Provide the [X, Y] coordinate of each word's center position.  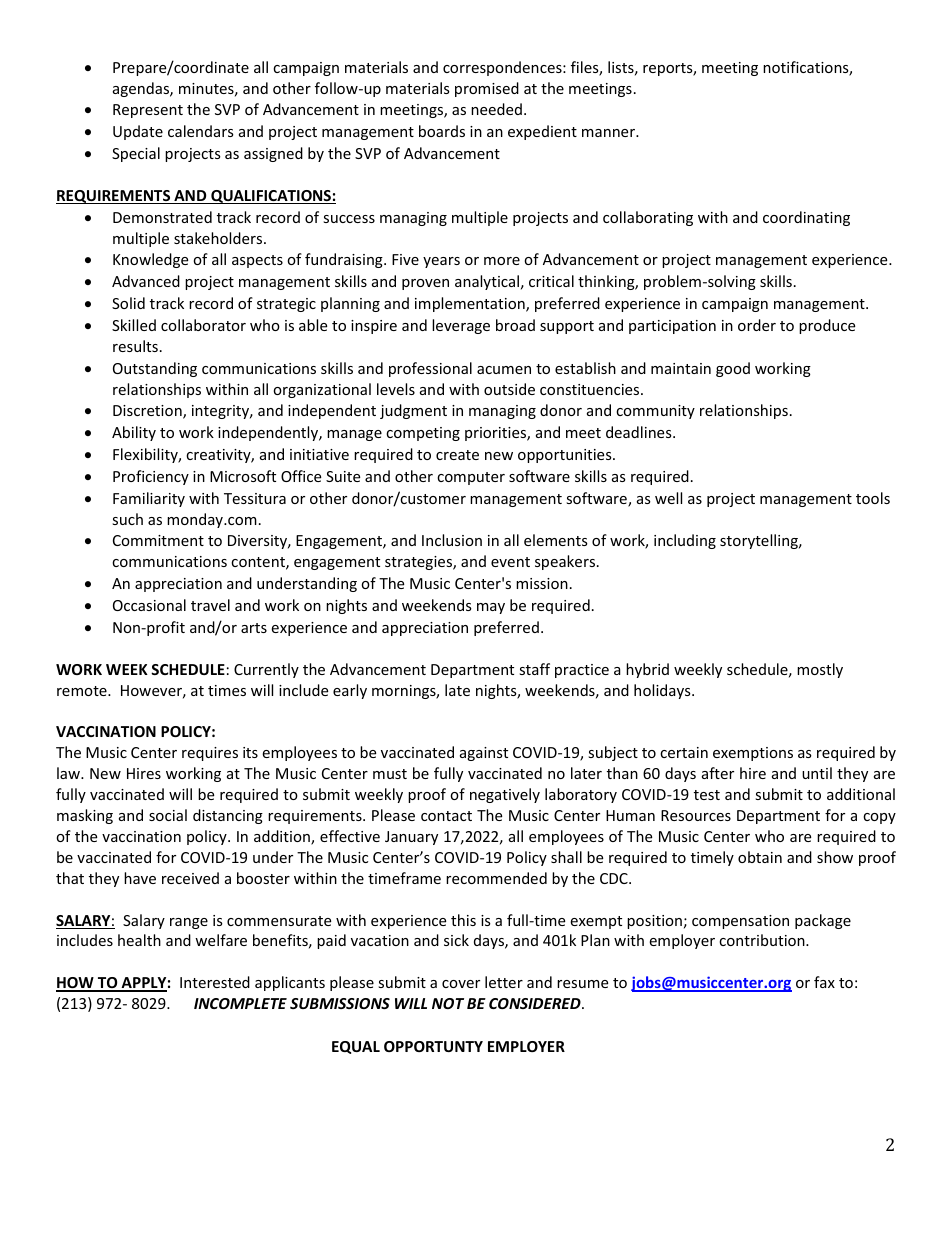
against [484, 754]
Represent [148, 111]
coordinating [806, 218]
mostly [820, 670]
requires [210, 754]
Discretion [148, 412]
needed [496, 109]
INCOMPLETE [240, 1003]
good [733, 369]
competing [423, 434]
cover [461, 984]
